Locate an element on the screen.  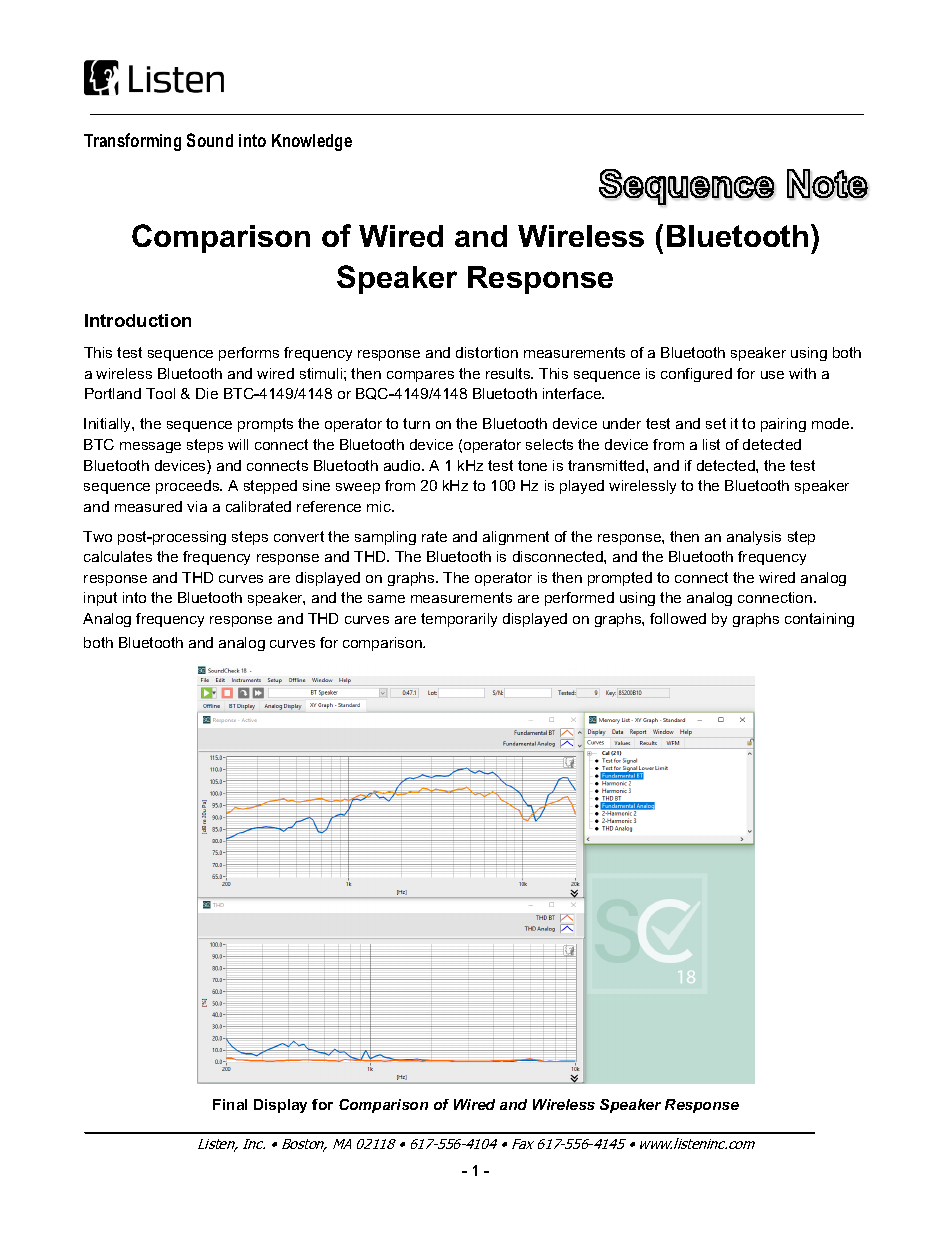
Final is located at coordinates (230, 1104).
